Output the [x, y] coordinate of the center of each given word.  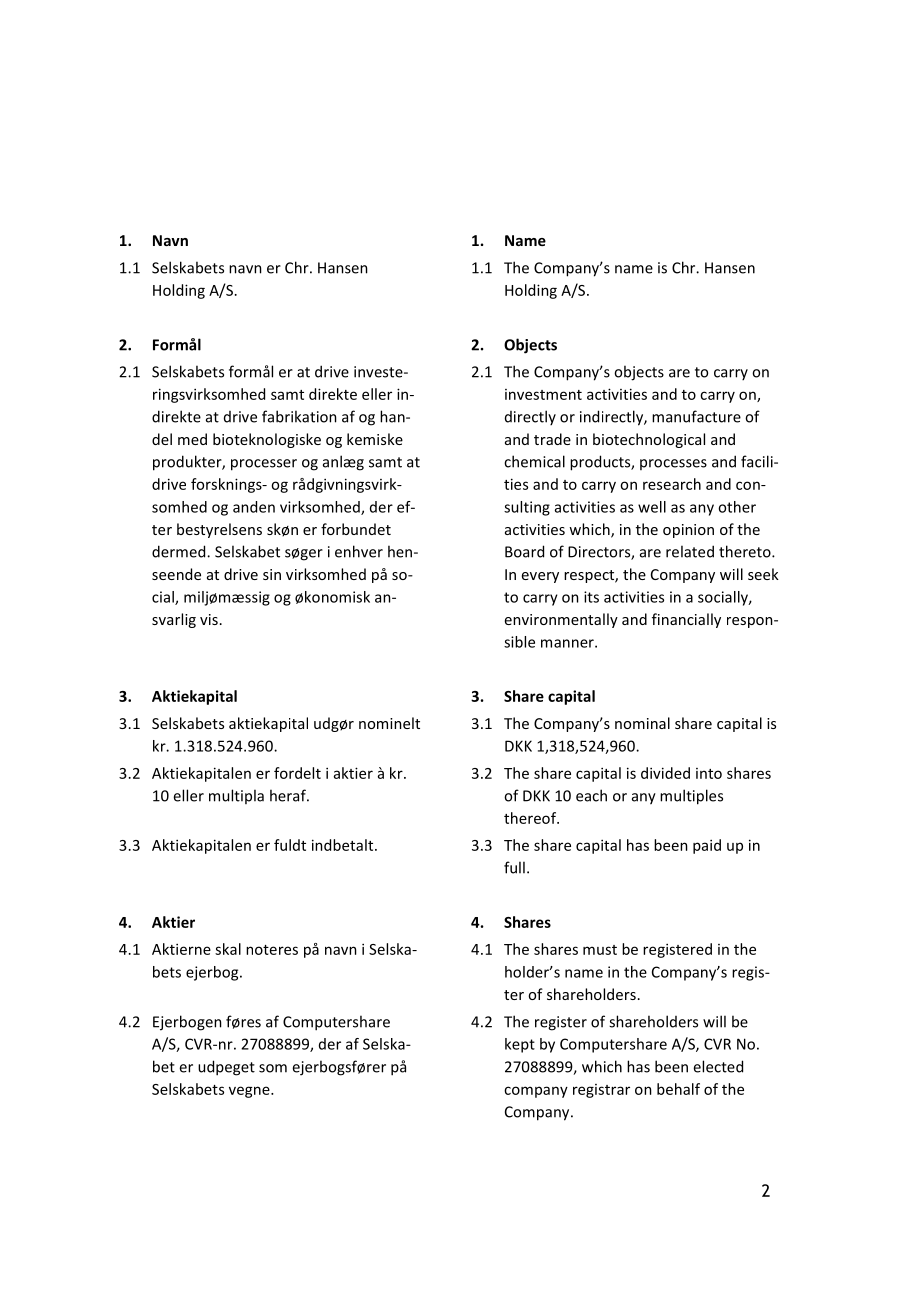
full [514, 867]
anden [254, 507]
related [690, 551]
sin [272, 574]
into [709, 773]
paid [707, 846]
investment [543, 394]
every [540, 577]
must [600, 950]
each [591, 795]
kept [520, 1045]
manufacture [696, 416]
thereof [531, 818]
